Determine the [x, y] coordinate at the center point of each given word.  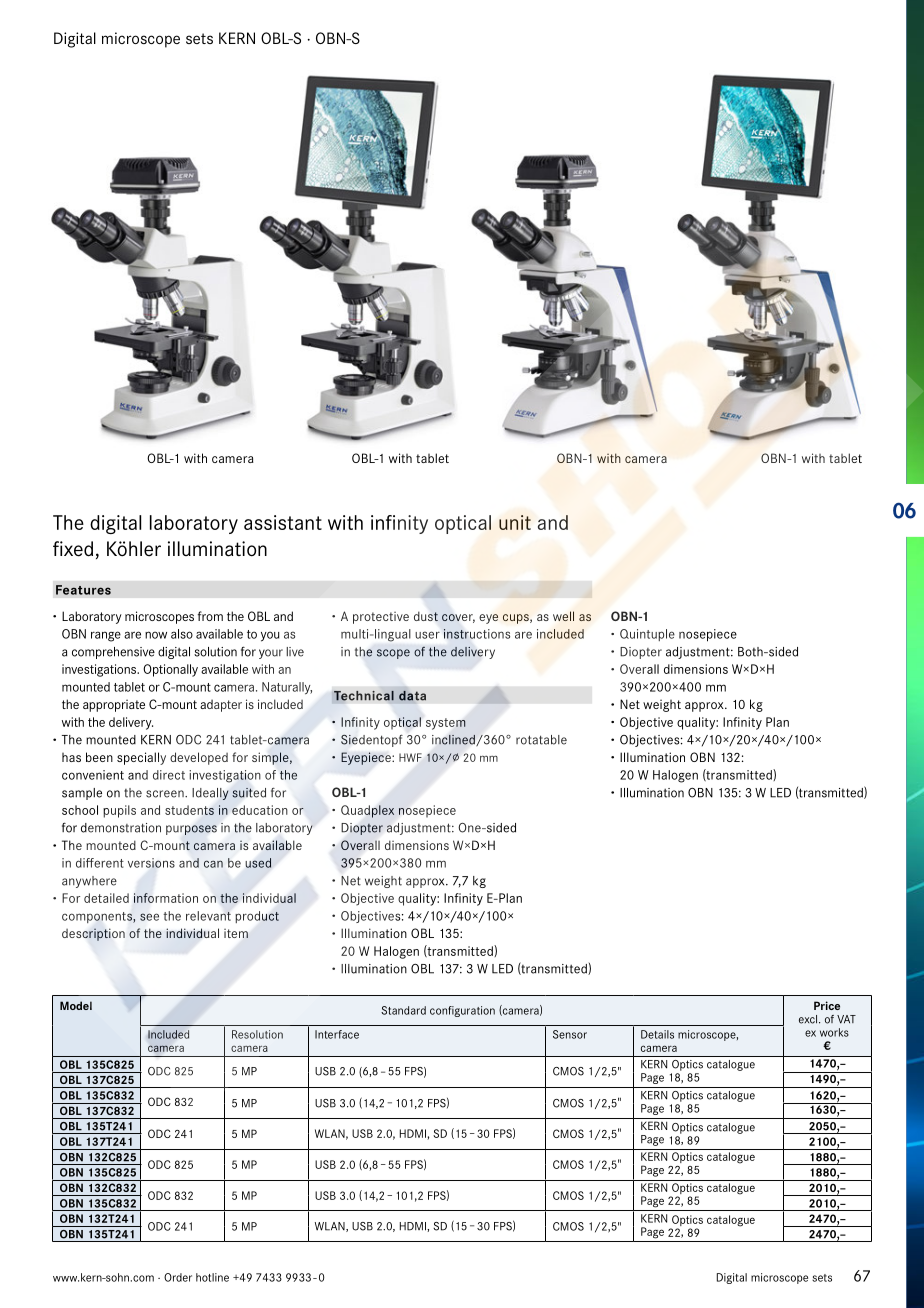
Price [827, 1005]
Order [178, 1277]
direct [169, 775]
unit [515, 522]
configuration [462, 1011]
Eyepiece [367, 758]
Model [76, 1005]
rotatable [541, 740]
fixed [73, 549]
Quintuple [647, 635]
